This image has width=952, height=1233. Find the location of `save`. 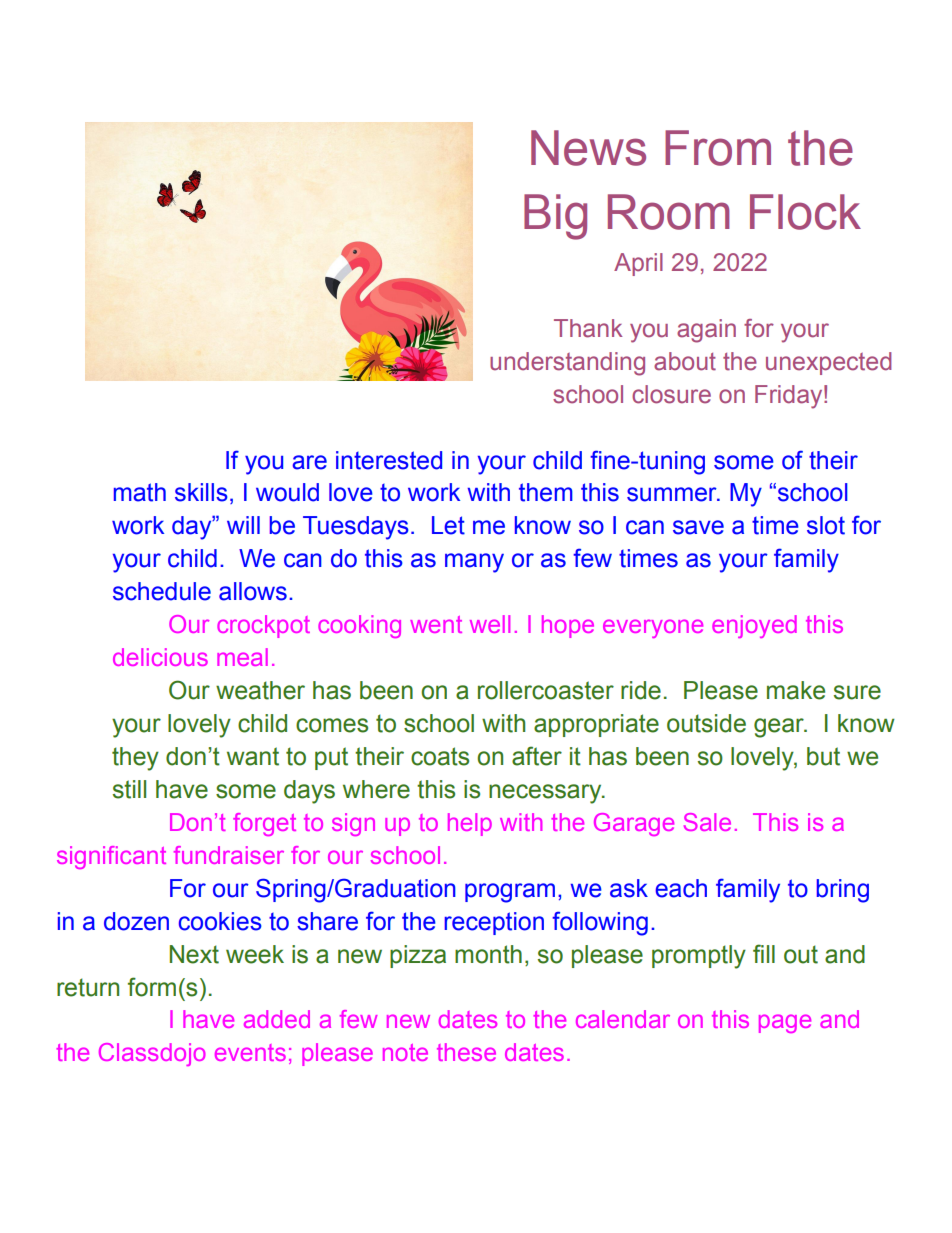

save is located at coordinates (698, 527).
